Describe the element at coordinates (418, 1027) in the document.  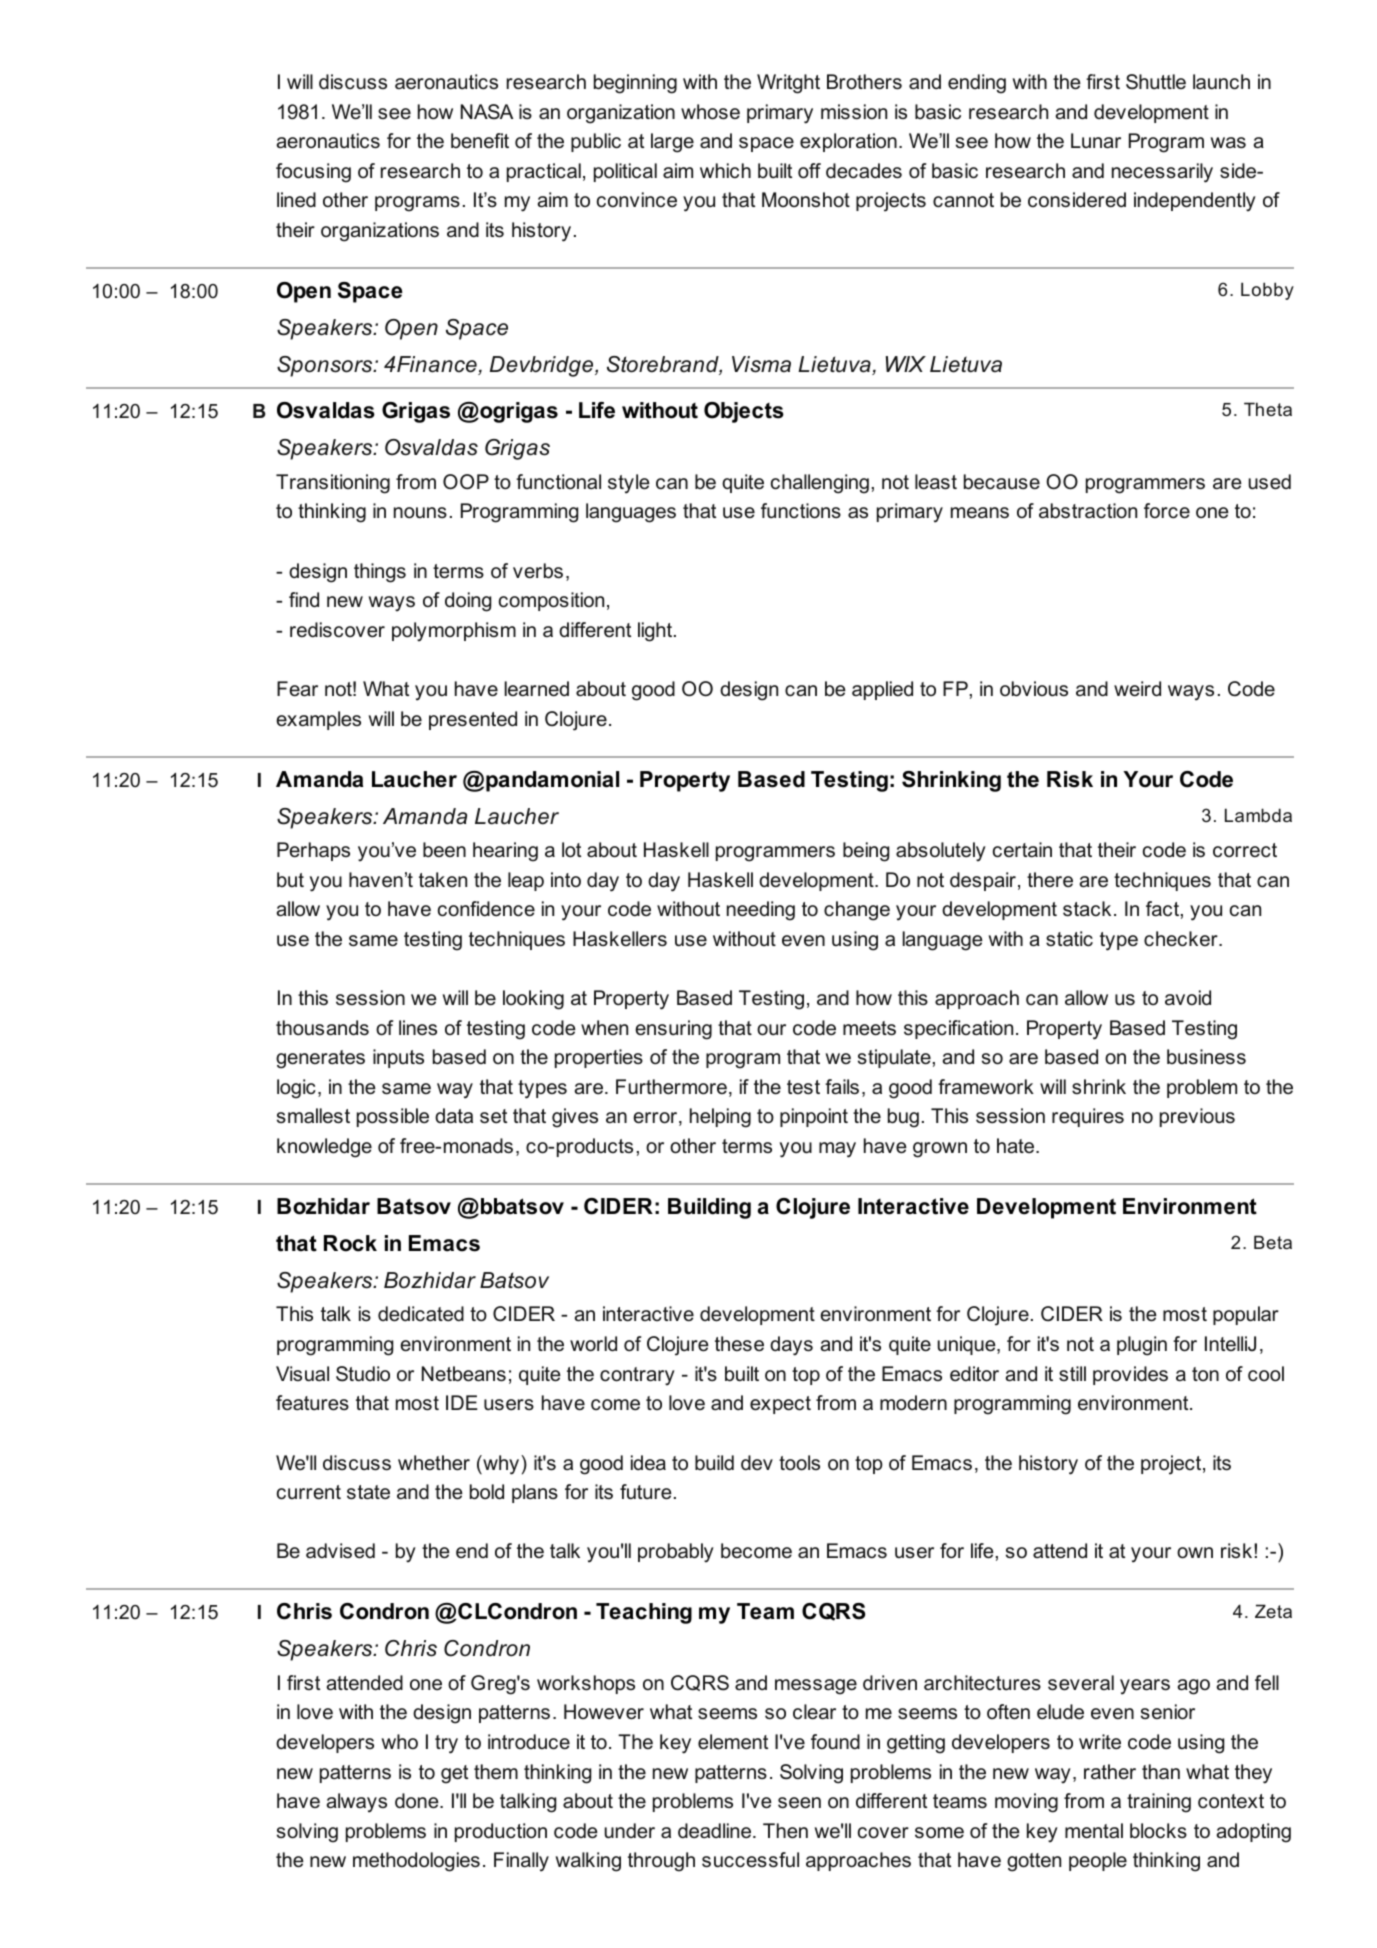
I see `lines` at that location.
